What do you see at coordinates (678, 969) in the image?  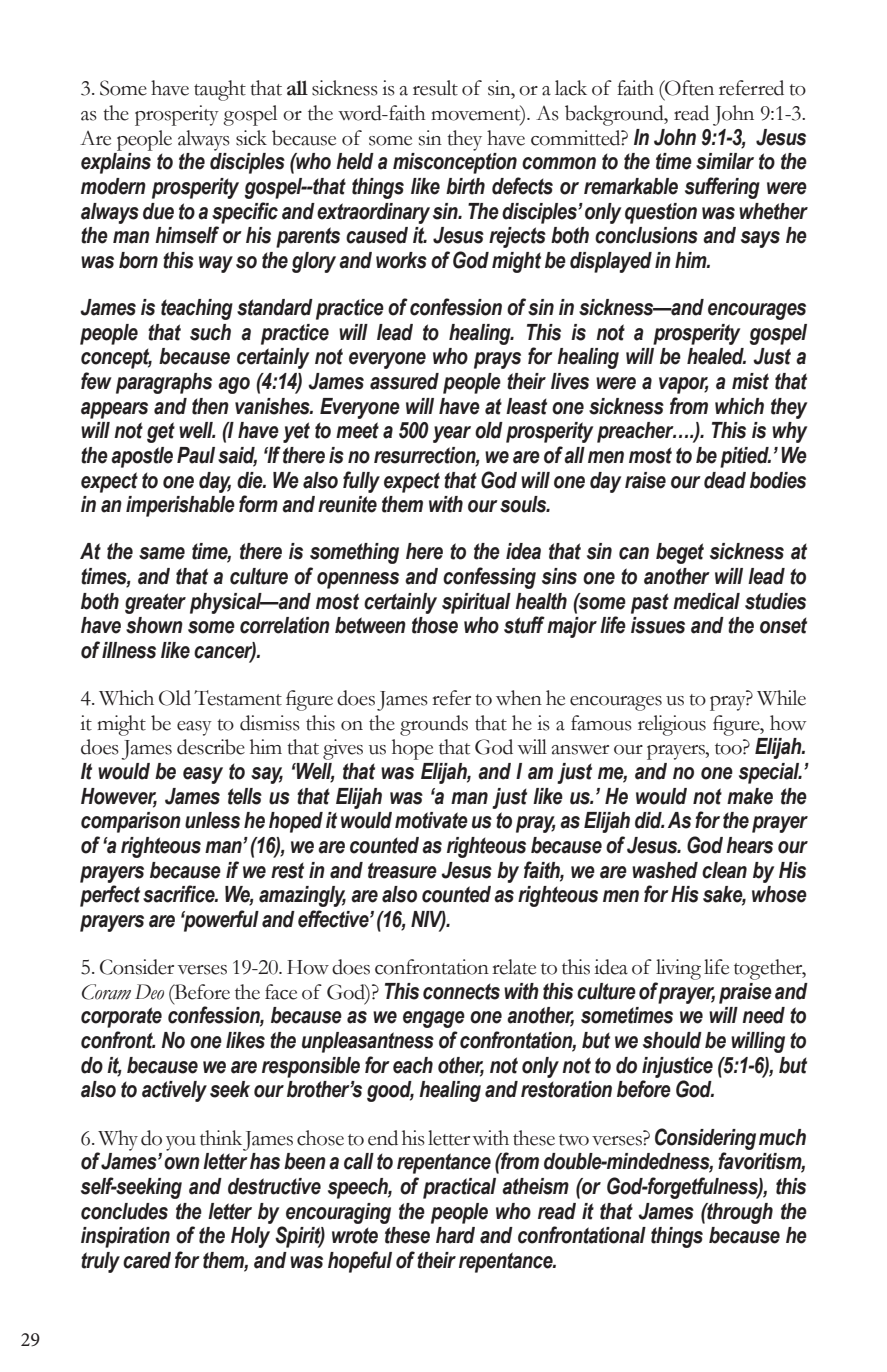 I see `living` at bounding box center [678, 969].
